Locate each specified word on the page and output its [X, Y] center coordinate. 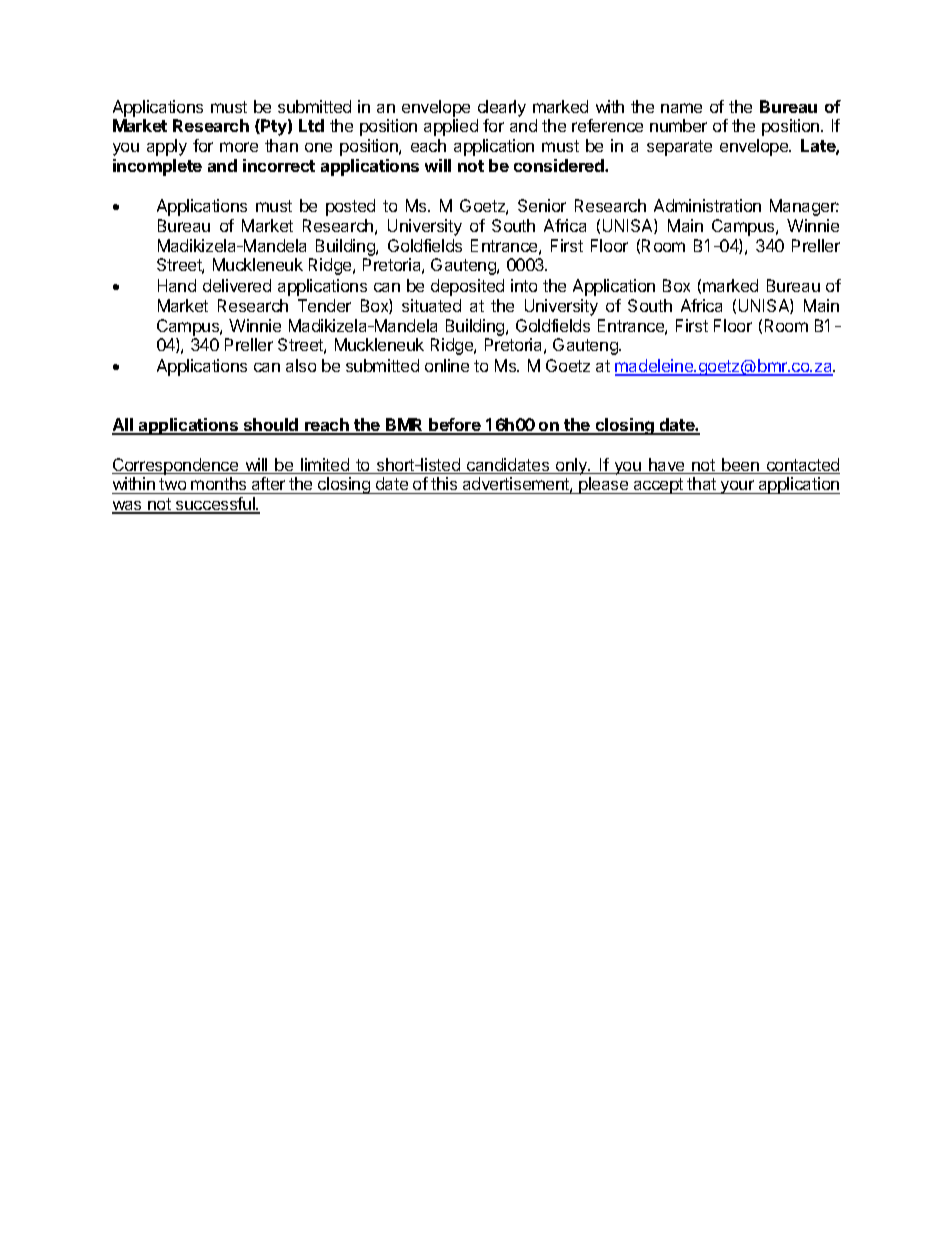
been [740, 466]
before [455, 426]
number [678, 125]
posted [350, 207]
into [524, 285]
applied [451, 127]
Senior [542, 205]
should [271, 426]
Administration [707, 205]
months [218, 483]
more [239, 147]
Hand [177, 285]
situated [431, 305]
